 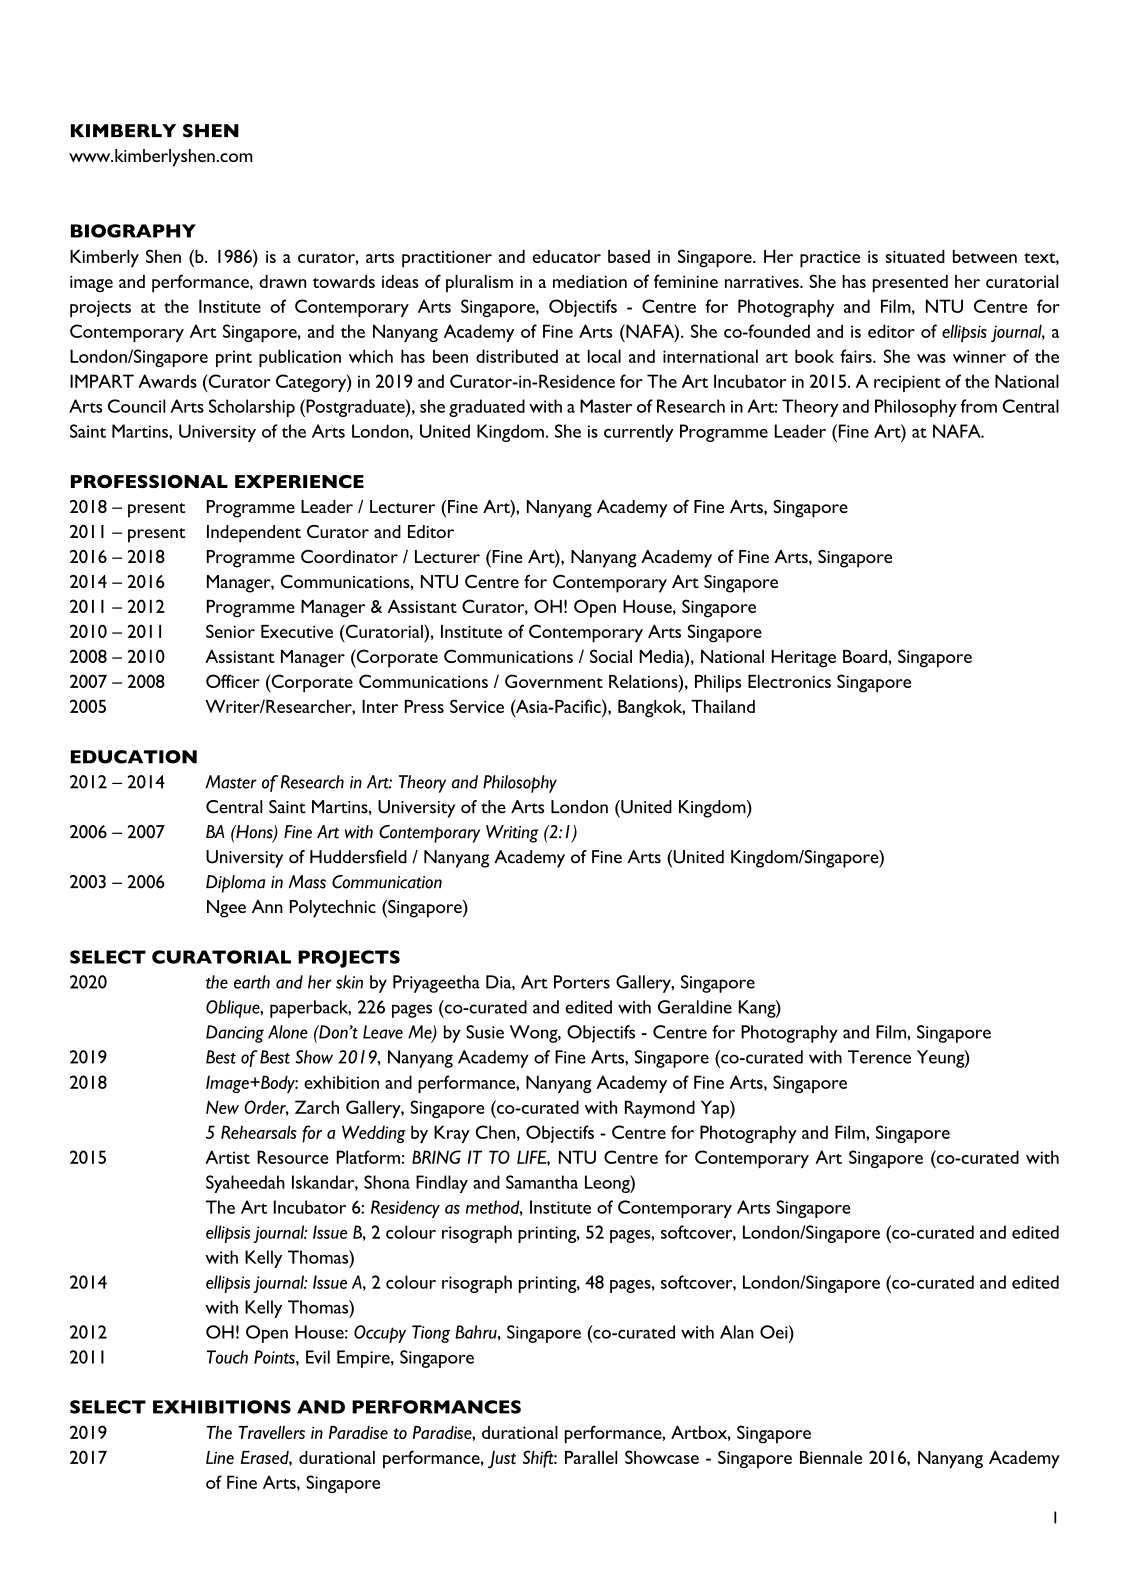 What do you see at coordinates (235, 884) in the screenshot?
I see `Diploma` at bounding box center [235, 884].
